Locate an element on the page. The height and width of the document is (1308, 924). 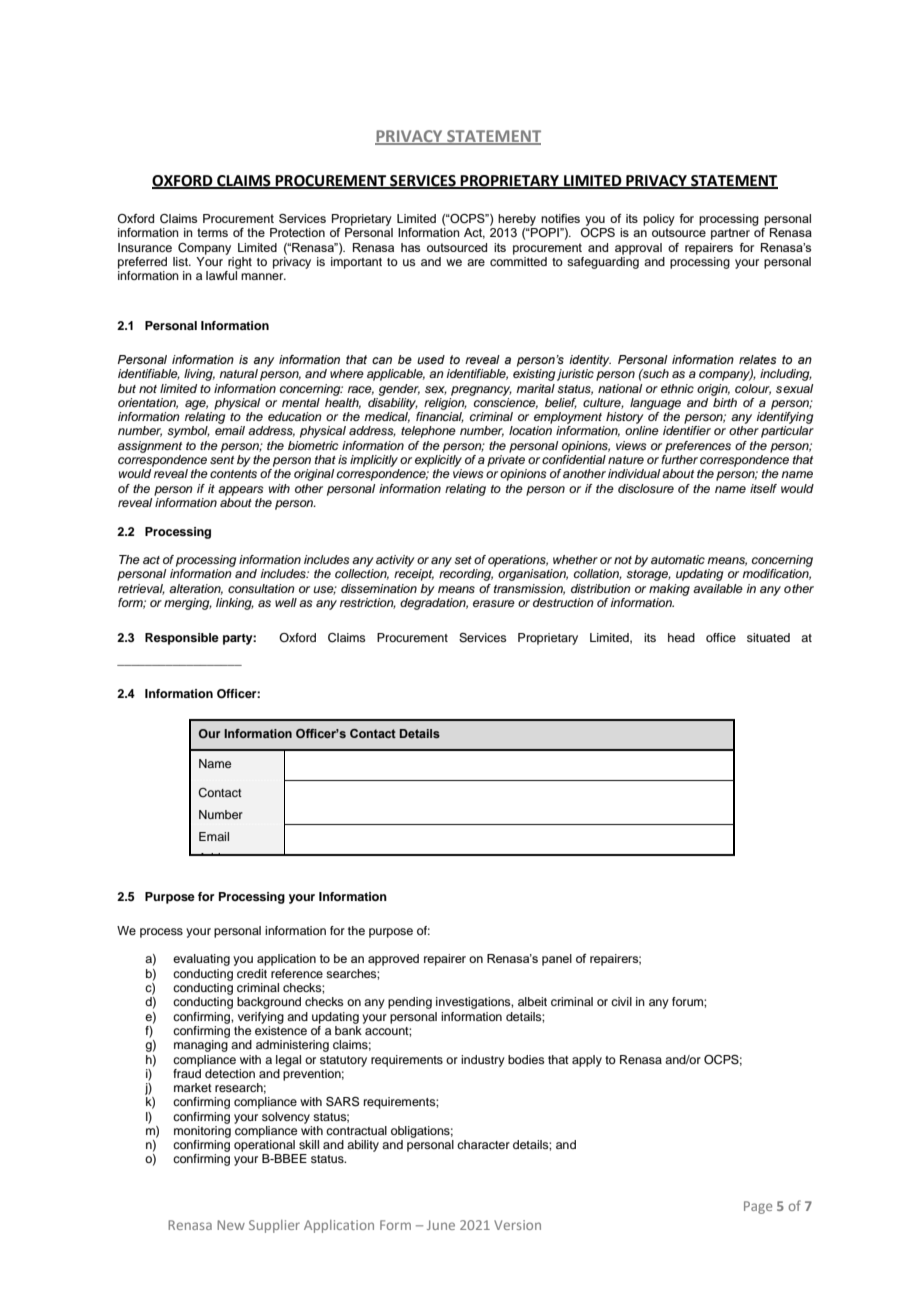
set is located at coordinates (463, 560).
